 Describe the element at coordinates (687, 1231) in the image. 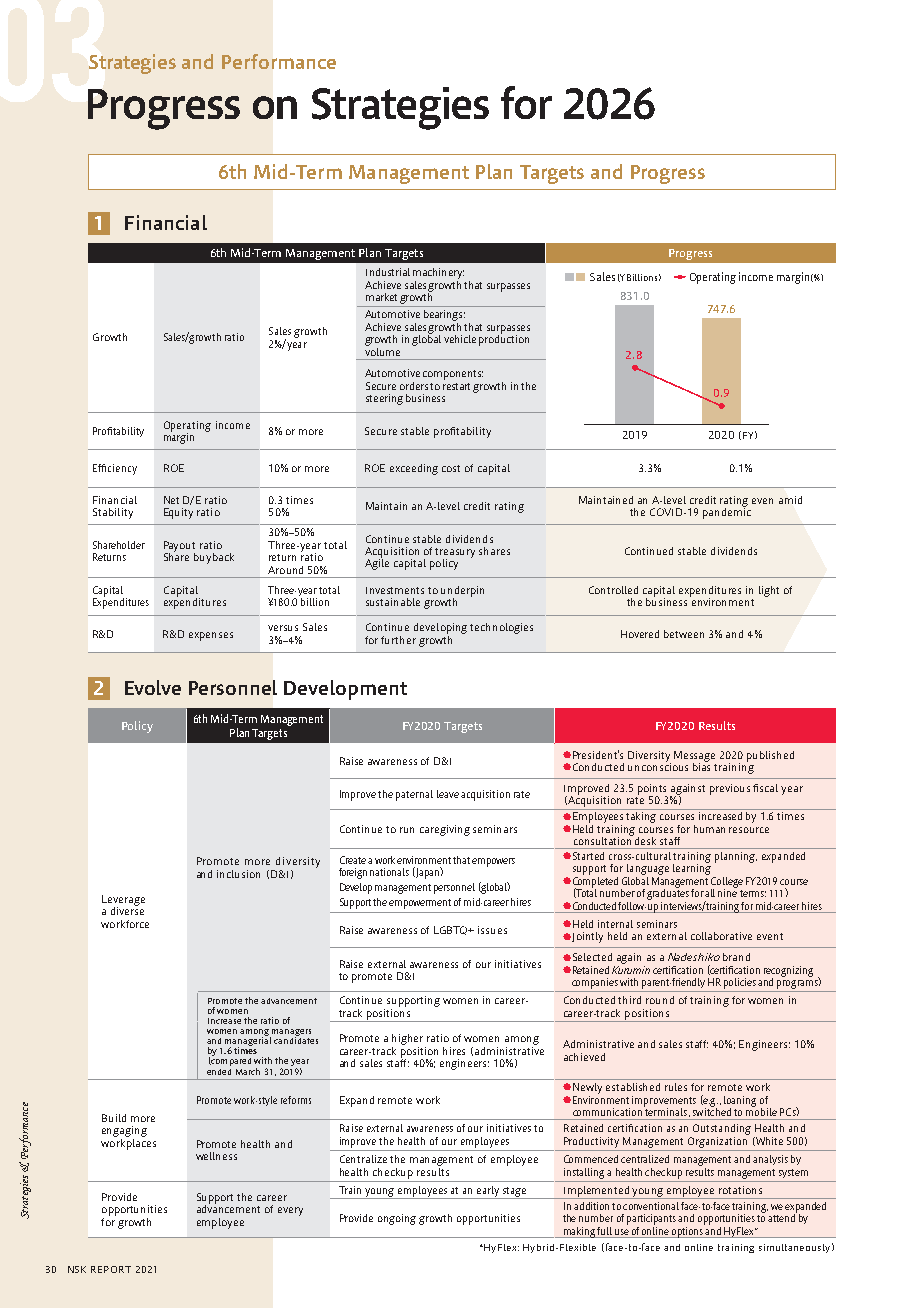

I see `options` at that location.
